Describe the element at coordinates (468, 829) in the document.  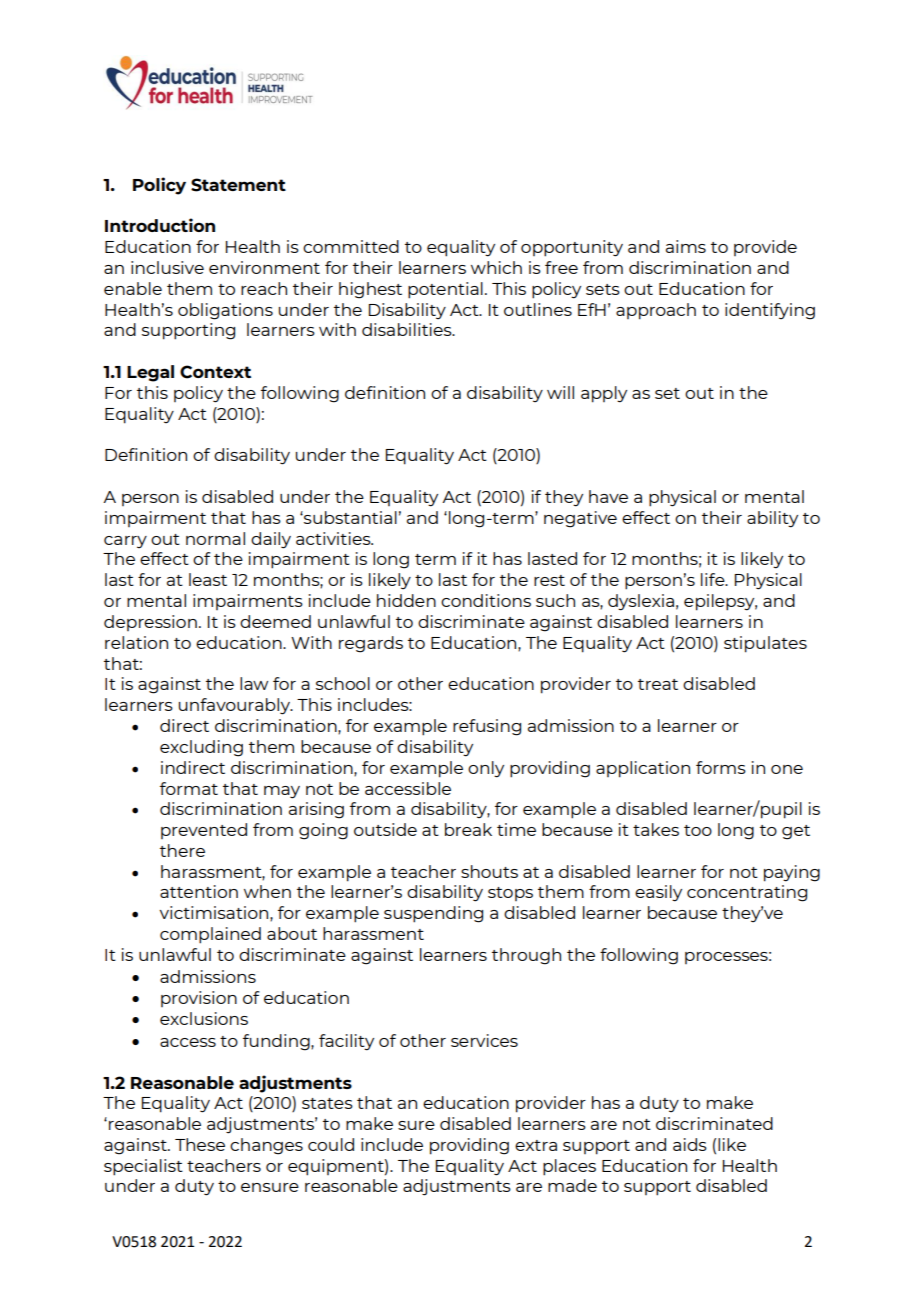
I see `break` at that location.
